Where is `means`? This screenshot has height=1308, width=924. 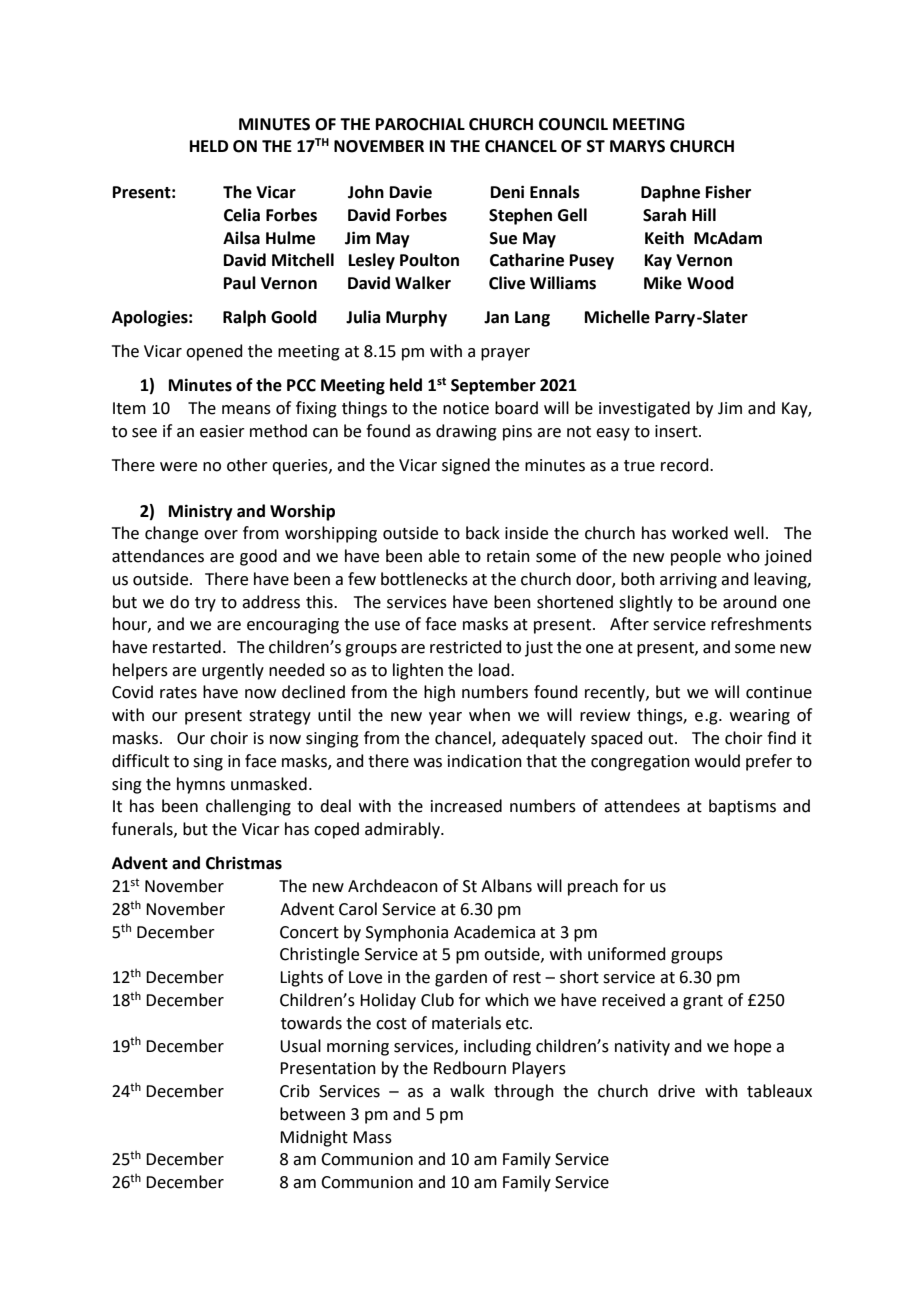 means is located at coordinates (246, 410).
